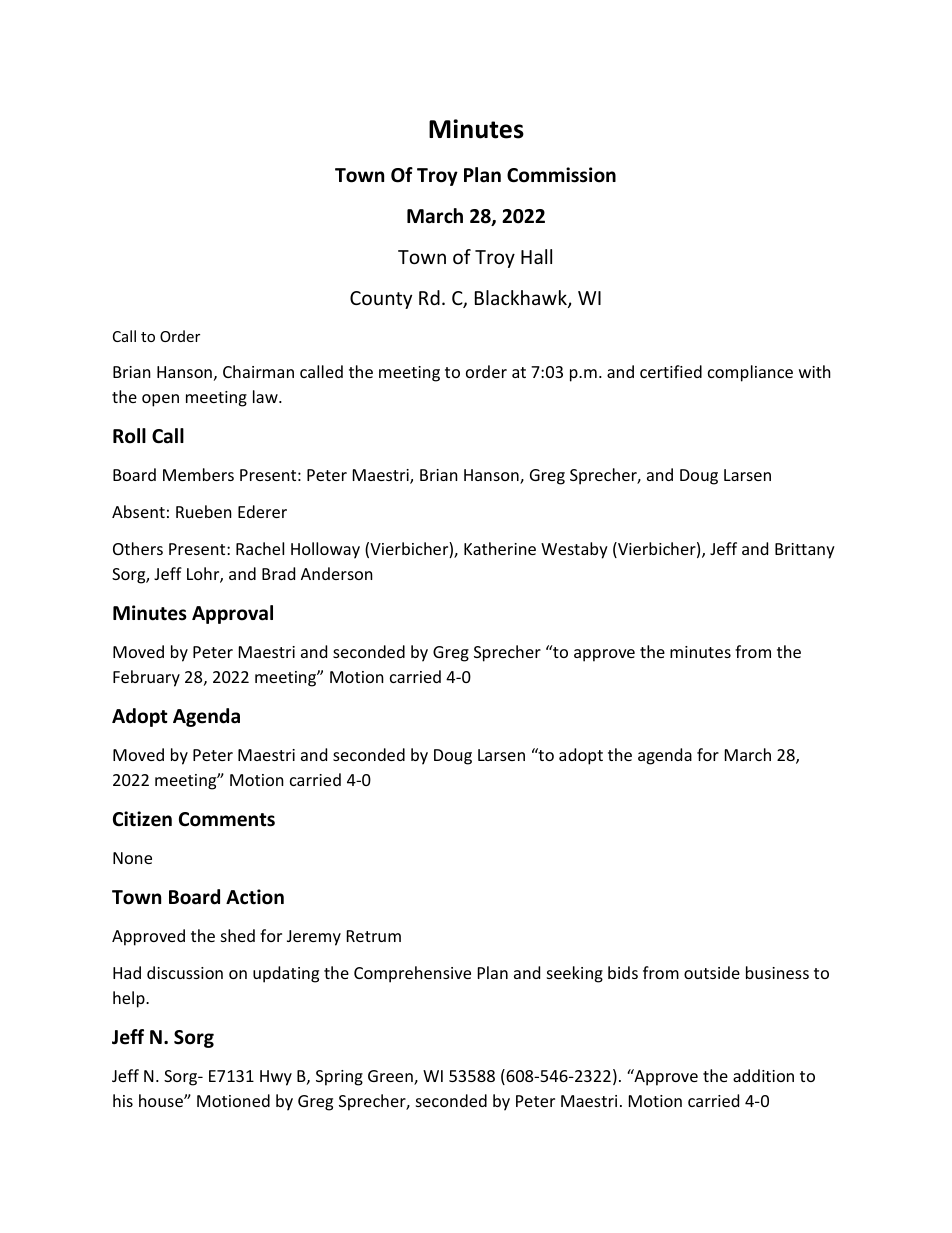 The width and height of the image is (952, 1233). I want to click on Approval, so click(232, 614).
